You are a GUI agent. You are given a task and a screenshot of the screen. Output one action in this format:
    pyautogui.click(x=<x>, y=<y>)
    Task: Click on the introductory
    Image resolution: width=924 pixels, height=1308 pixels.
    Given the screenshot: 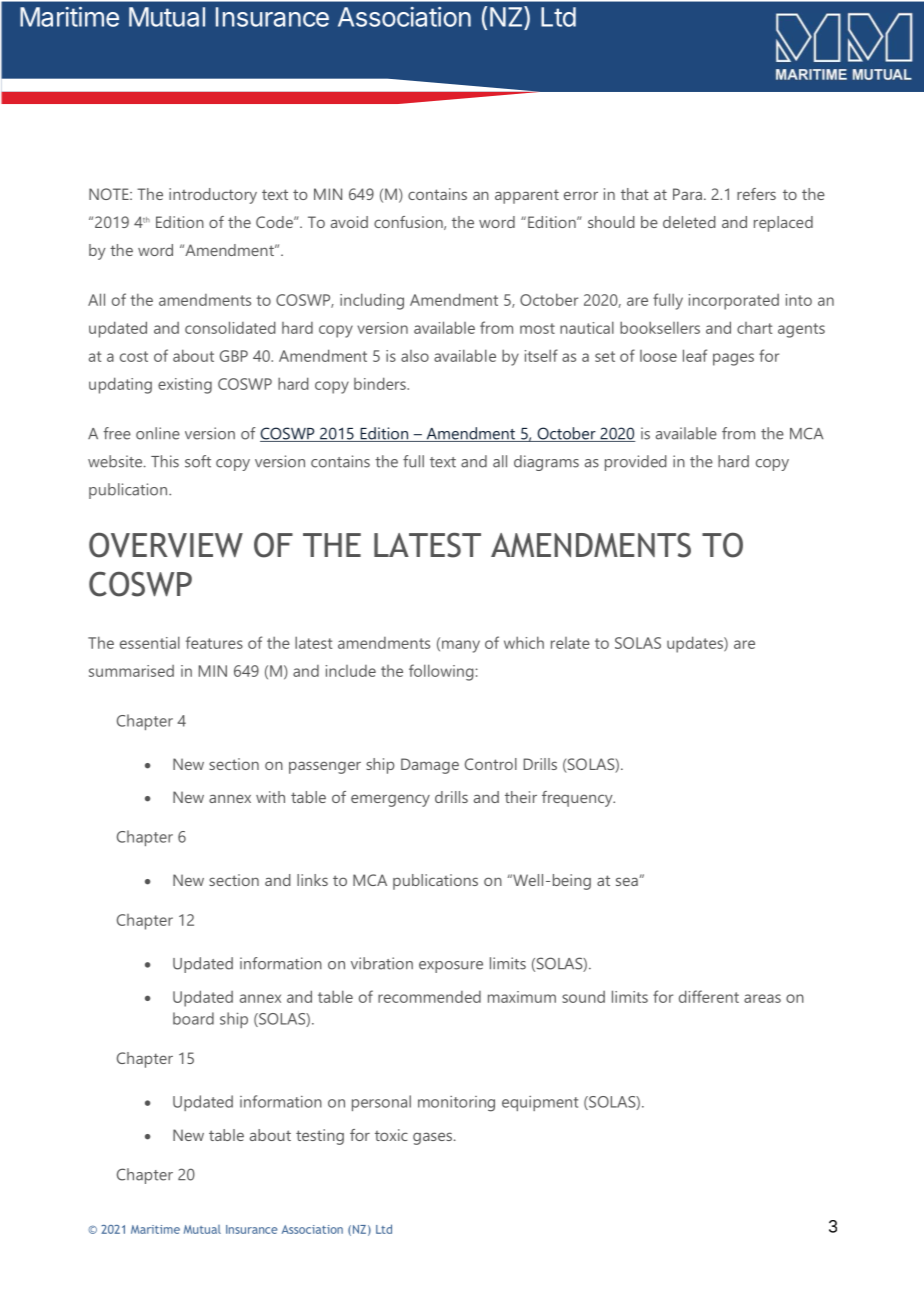 What is the action you would take?
    pyautogui.click(x=213, y=196)
